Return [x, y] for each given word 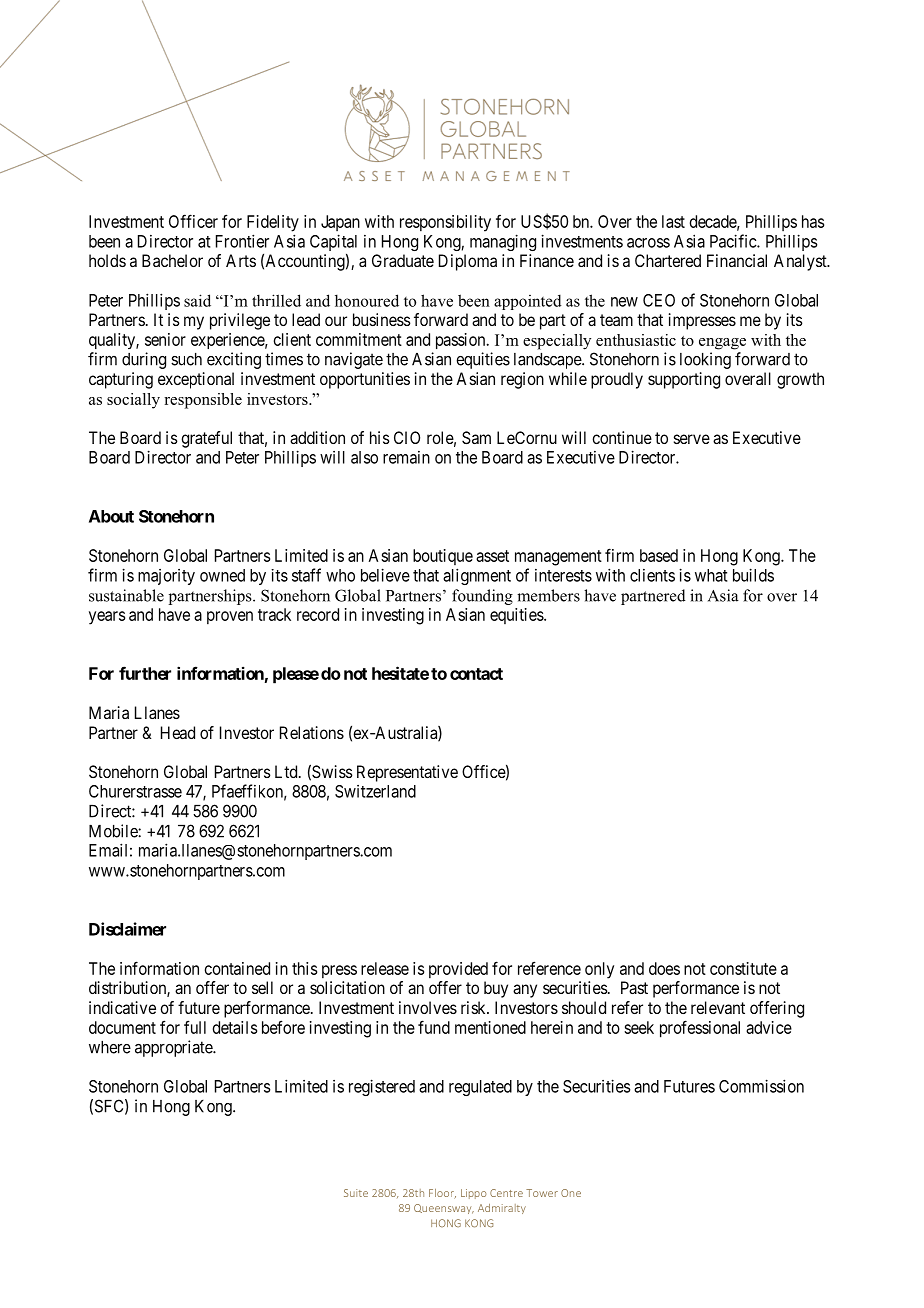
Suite [356, 1193]
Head [178, 732]
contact [476, 674]
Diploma [468, 262]
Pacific [734, 241]
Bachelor [172, 260]
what [711, 575]
